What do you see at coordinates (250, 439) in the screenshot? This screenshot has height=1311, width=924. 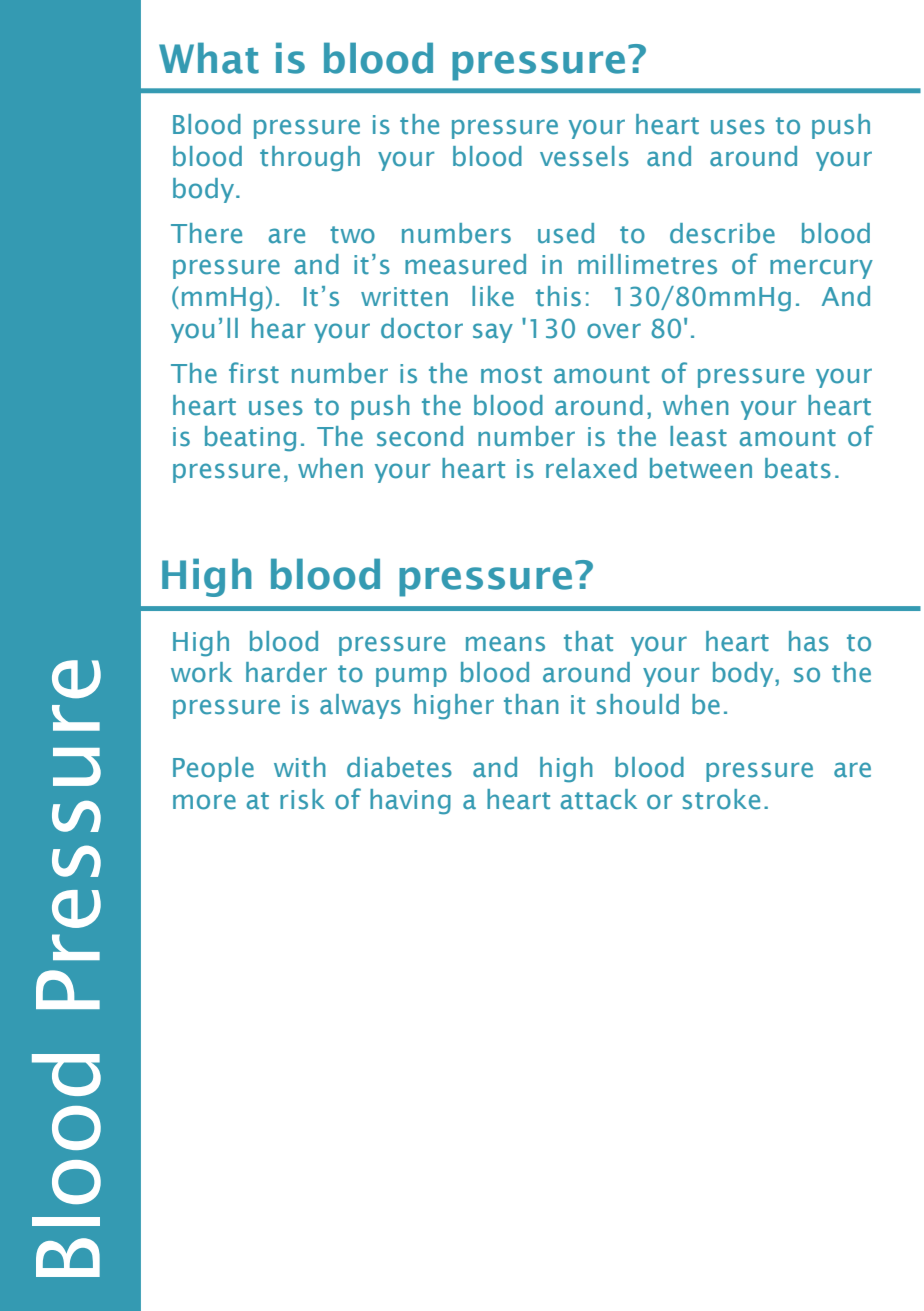 I see `beating` at bounding box center [250, 439].
